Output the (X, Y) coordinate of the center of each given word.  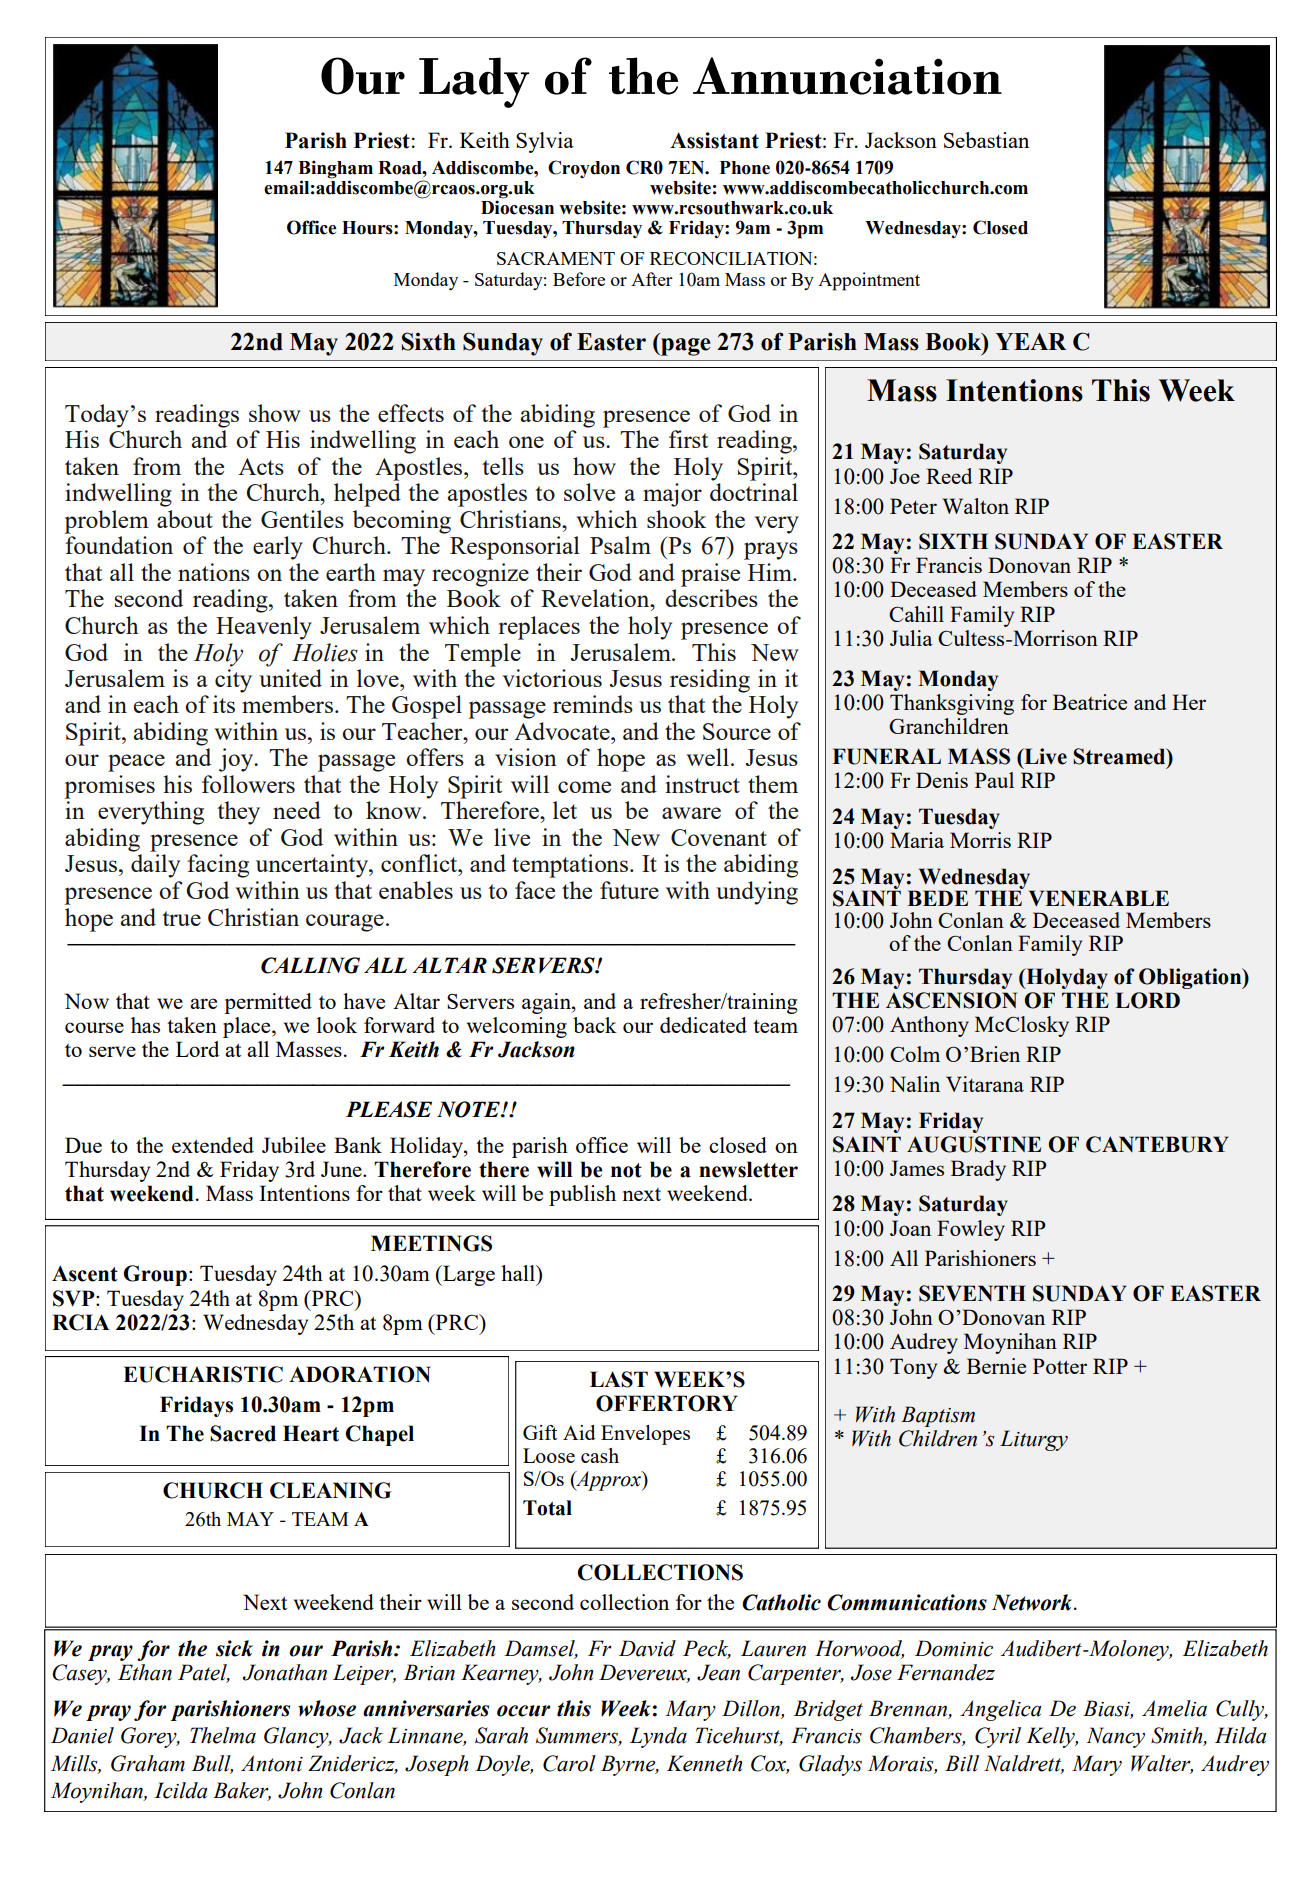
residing (710, 681)
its (224, 704)
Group (155, 1275)
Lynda (658, 1737)
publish (582, 1195)
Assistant (714, 140)
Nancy (1115, 1737)
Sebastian (986, 140)
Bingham (335, 170)
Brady (978, 1170)
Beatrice (1090, 702)
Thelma (223, 1735)
